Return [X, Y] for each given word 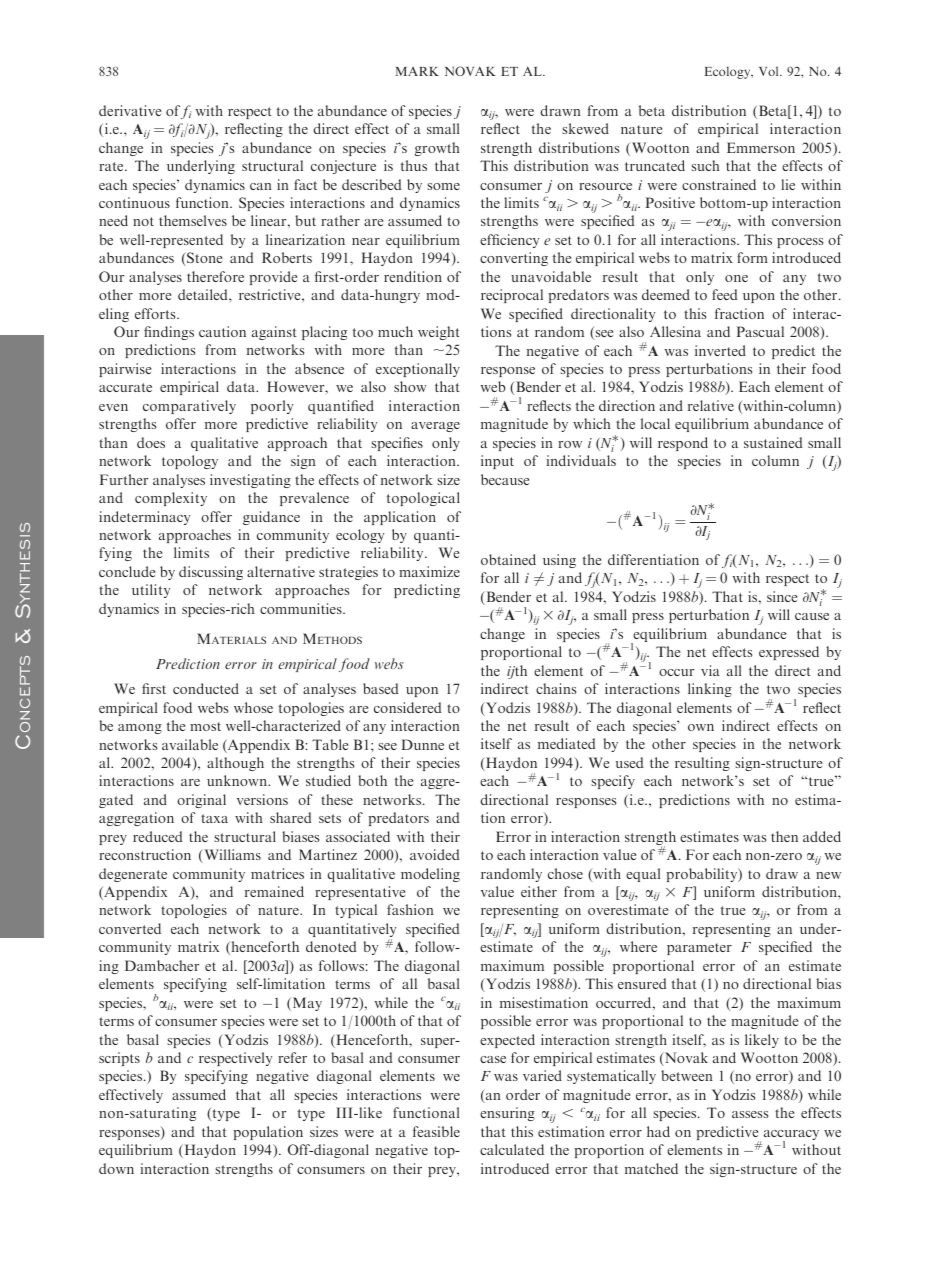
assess [750, 1114]
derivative [130, 110]
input [497, 462]
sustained [773, 442]
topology [190, 462]
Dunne [423, 744]
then [784, 836]
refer [292, 1057]
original [201, 801]
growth [437, 149]
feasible [436, 1131]
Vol [770, 71]
